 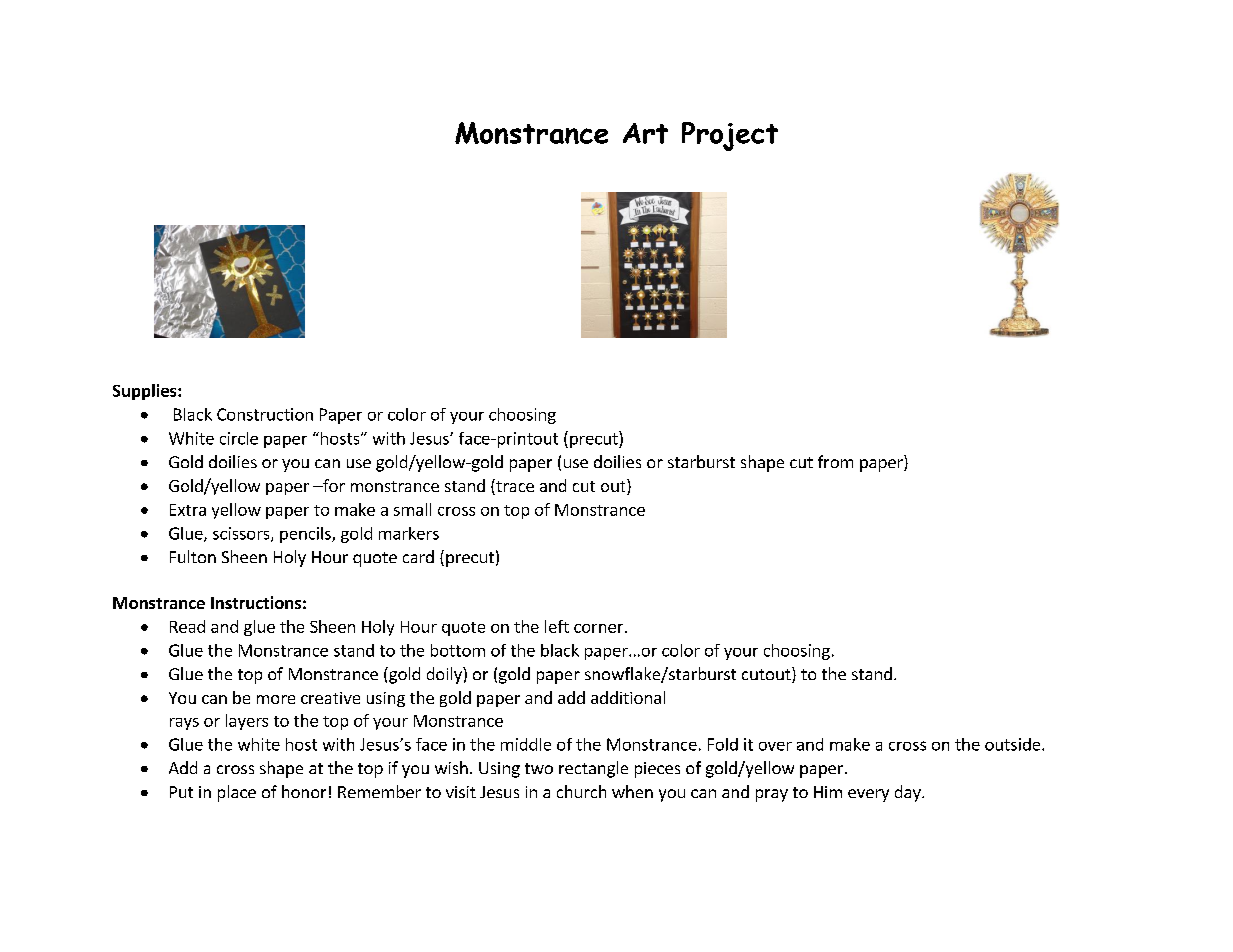 What do you see at coordinates (146, 392) in the screenshot?
I see `Supplies` at bounding box center [146, 392].
